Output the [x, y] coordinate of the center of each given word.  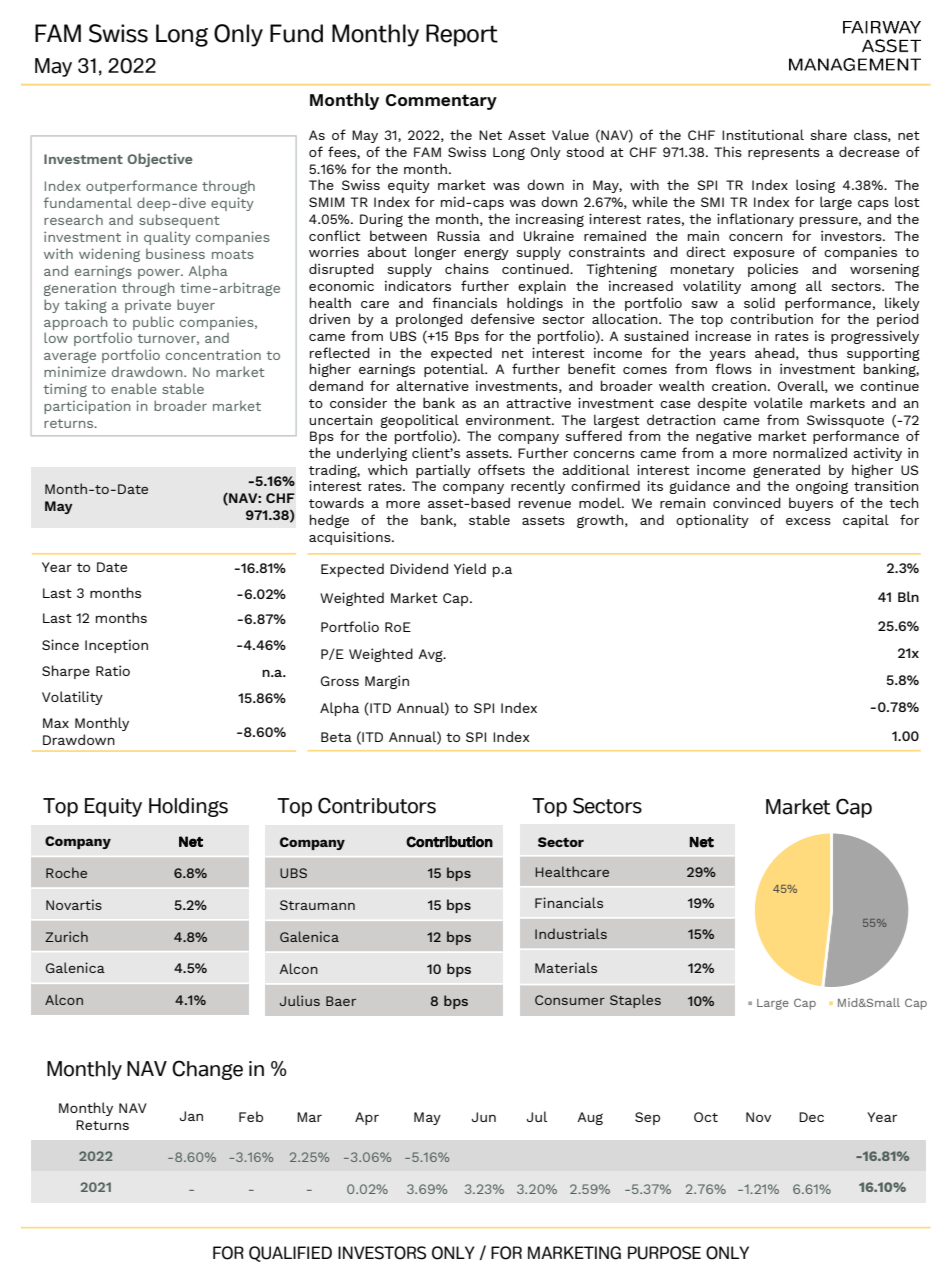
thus [823, 352]
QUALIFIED [290, 1254]
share [828, 134]
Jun [484, 1117]
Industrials [571, 933]
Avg [431, 655]
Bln [908, 596]
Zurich [66, 936]
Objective [160, 160]
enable [134, 388]
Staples [635, 1001]
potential [455, 370]
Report [462, 35]
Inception [116, 646]
